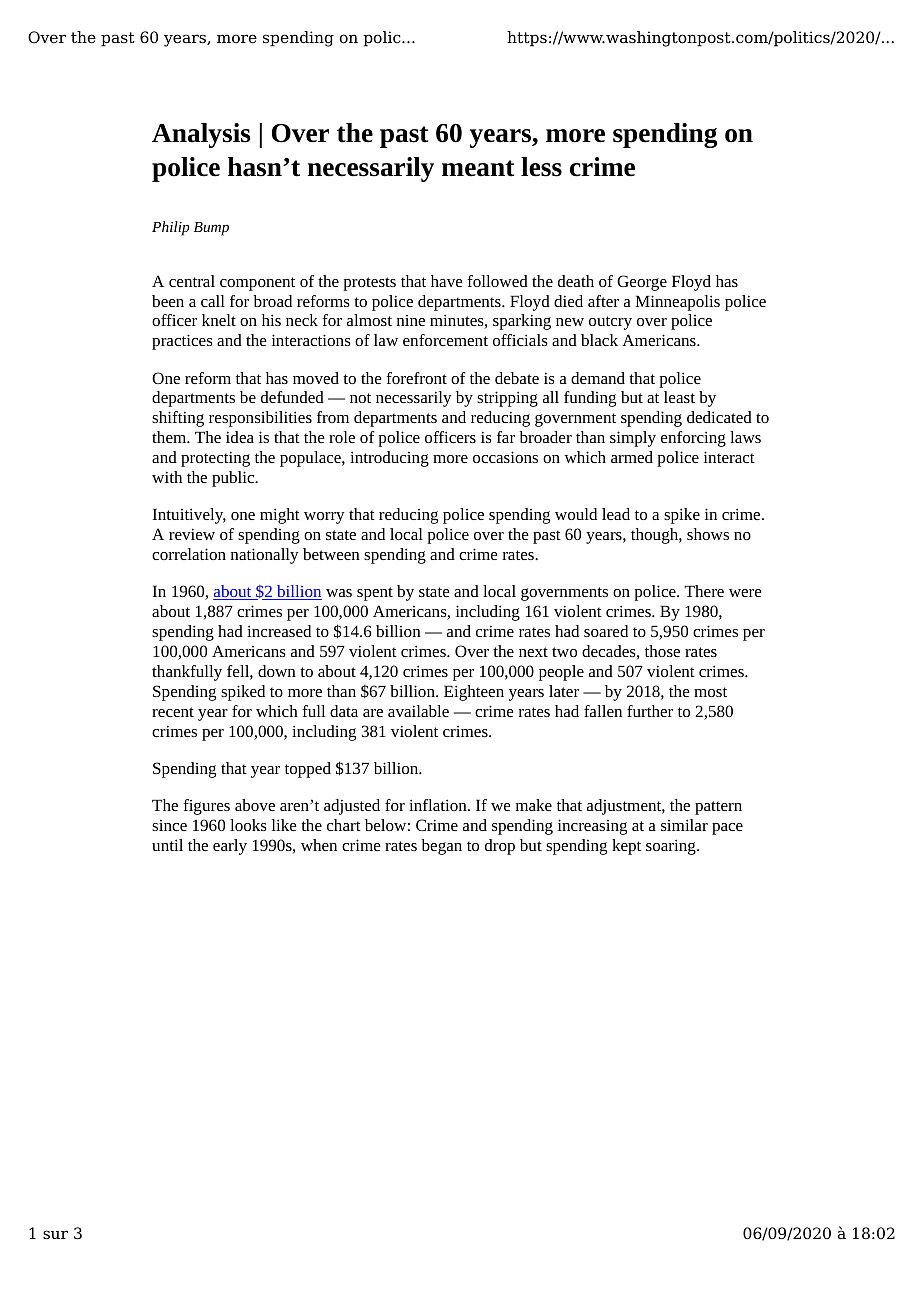  Describe the element at coordinates (478, 168) in the document. I see `meant` at that location.
